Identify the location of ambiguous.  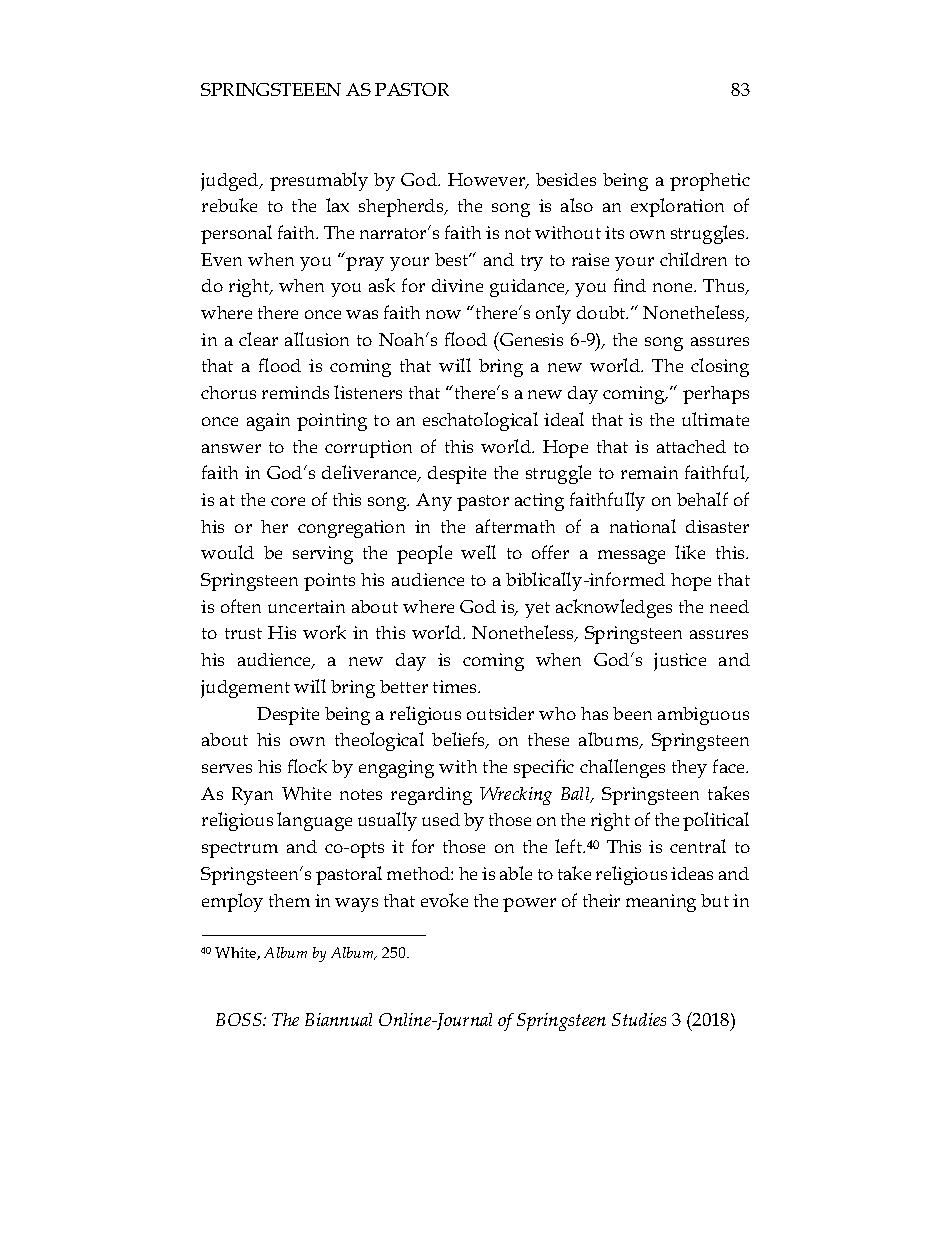
(703, 716).
